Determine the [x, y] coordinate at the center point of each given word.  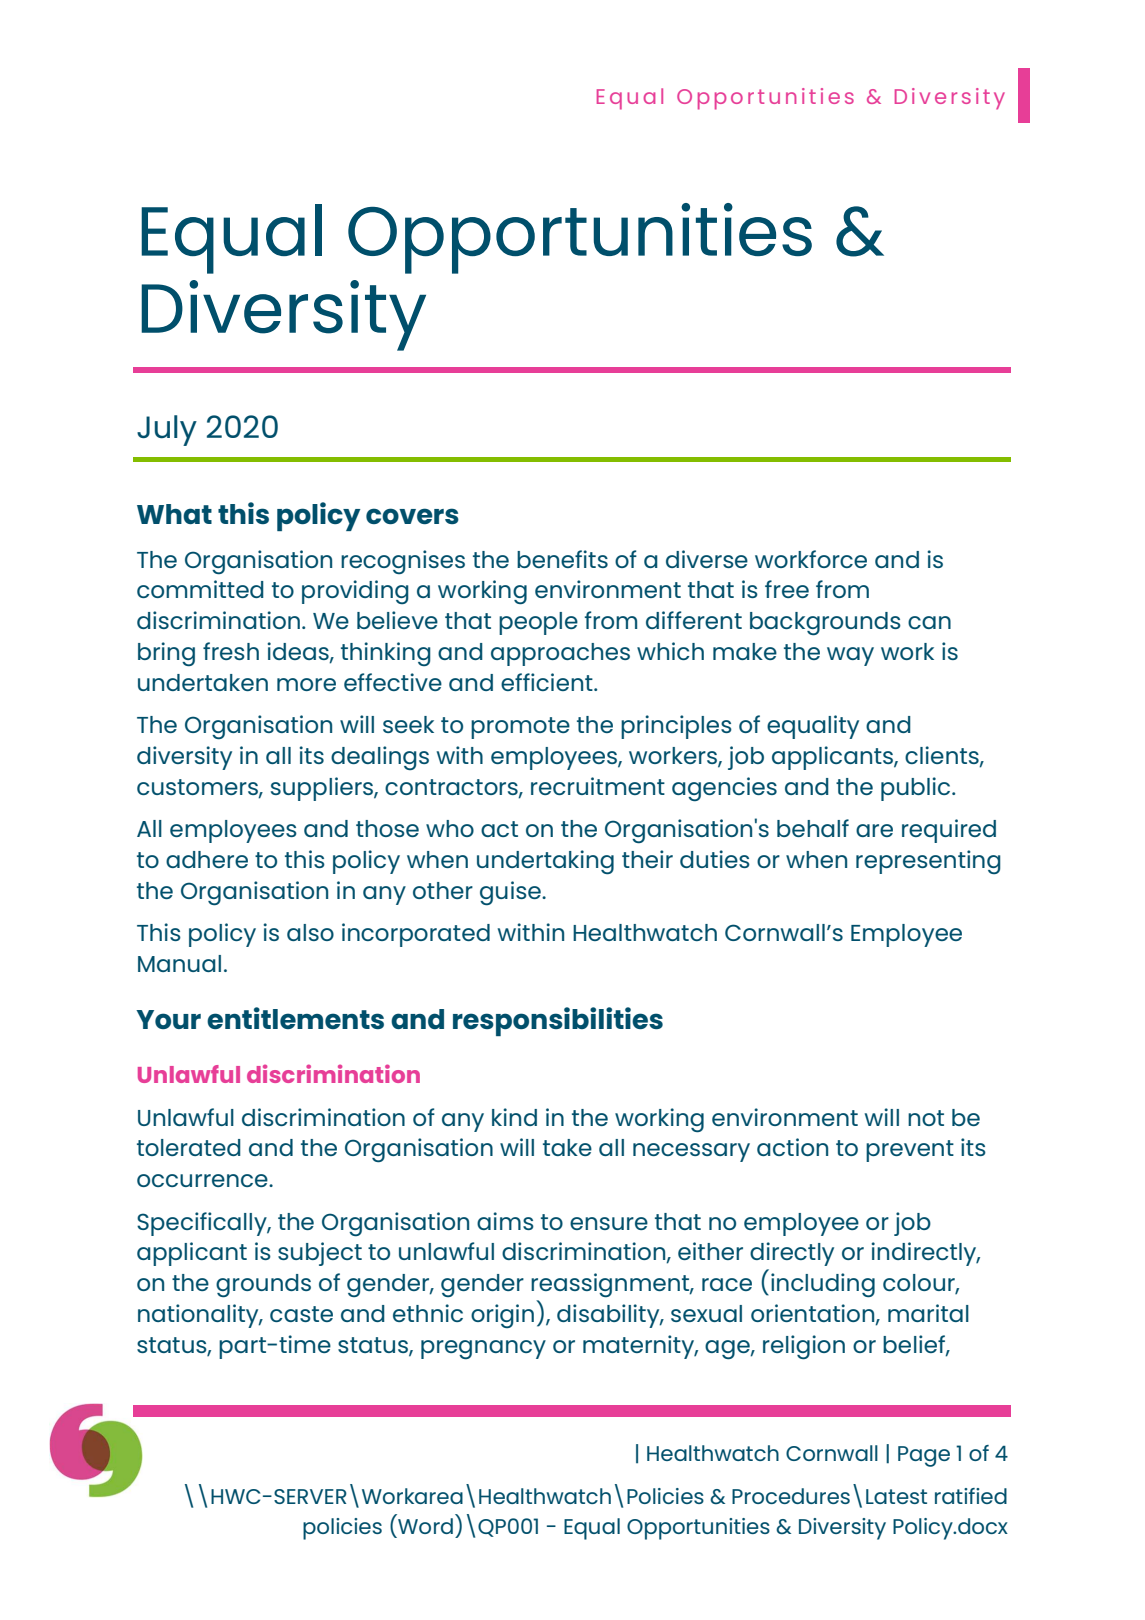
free [787, 589]
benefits [562, 559]
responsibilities [558, 1021]
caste [301, 1314]
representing [928, 862]
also [310, 932]
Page [924, 1456]
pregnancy [483, 1349]
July [167, 430]
